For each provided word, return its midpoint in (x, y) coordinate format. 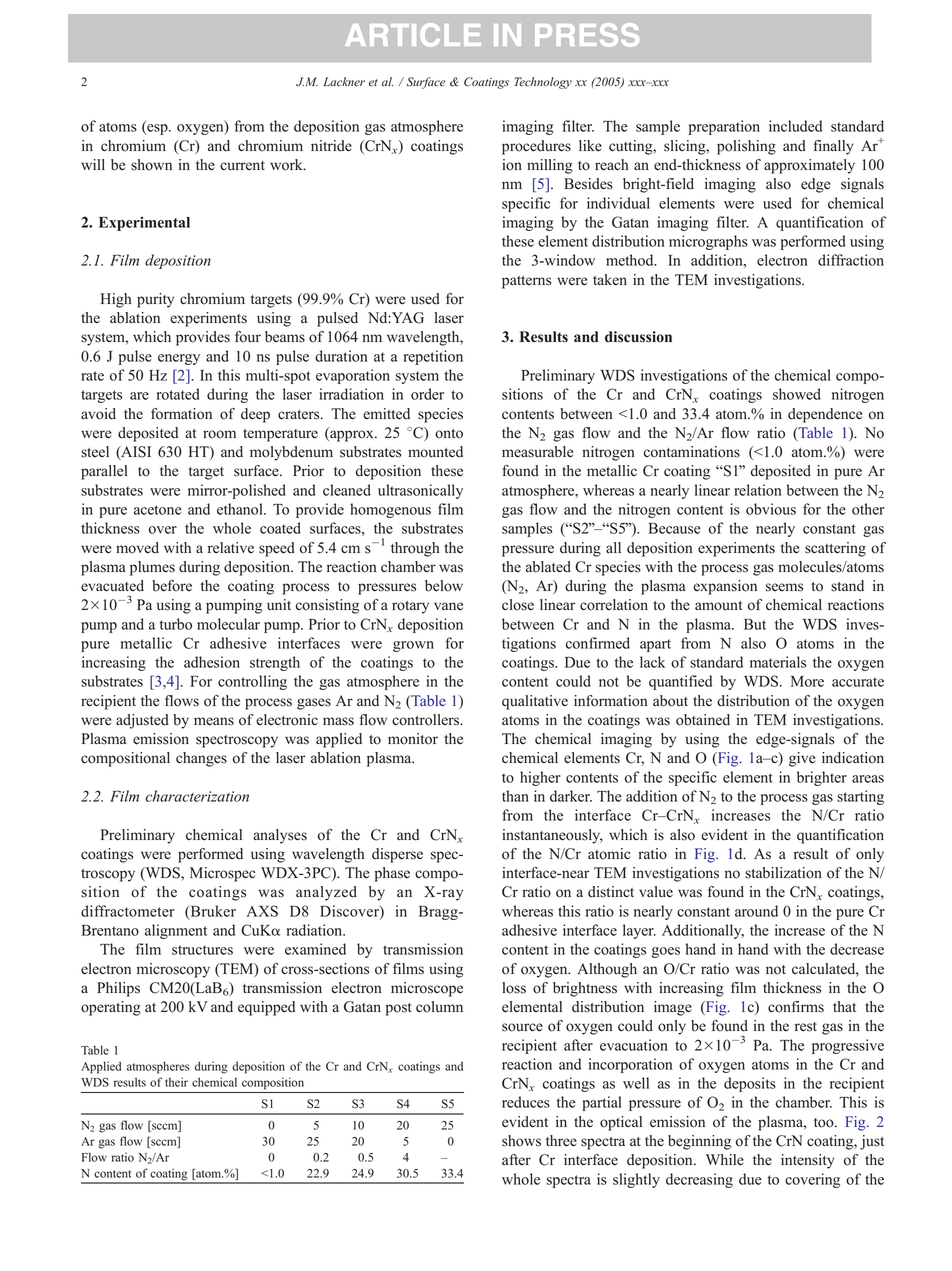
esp (157, 129)
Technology (543, 83)
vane (448, 606)
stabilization (783, 873)
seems (784, 587)
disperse (397, 855)
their (176, 1082)
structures (202, 950)
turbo (176, 624)
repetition (433, 357)
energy (179, 359)
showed (797, 394)
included (795, 126)
